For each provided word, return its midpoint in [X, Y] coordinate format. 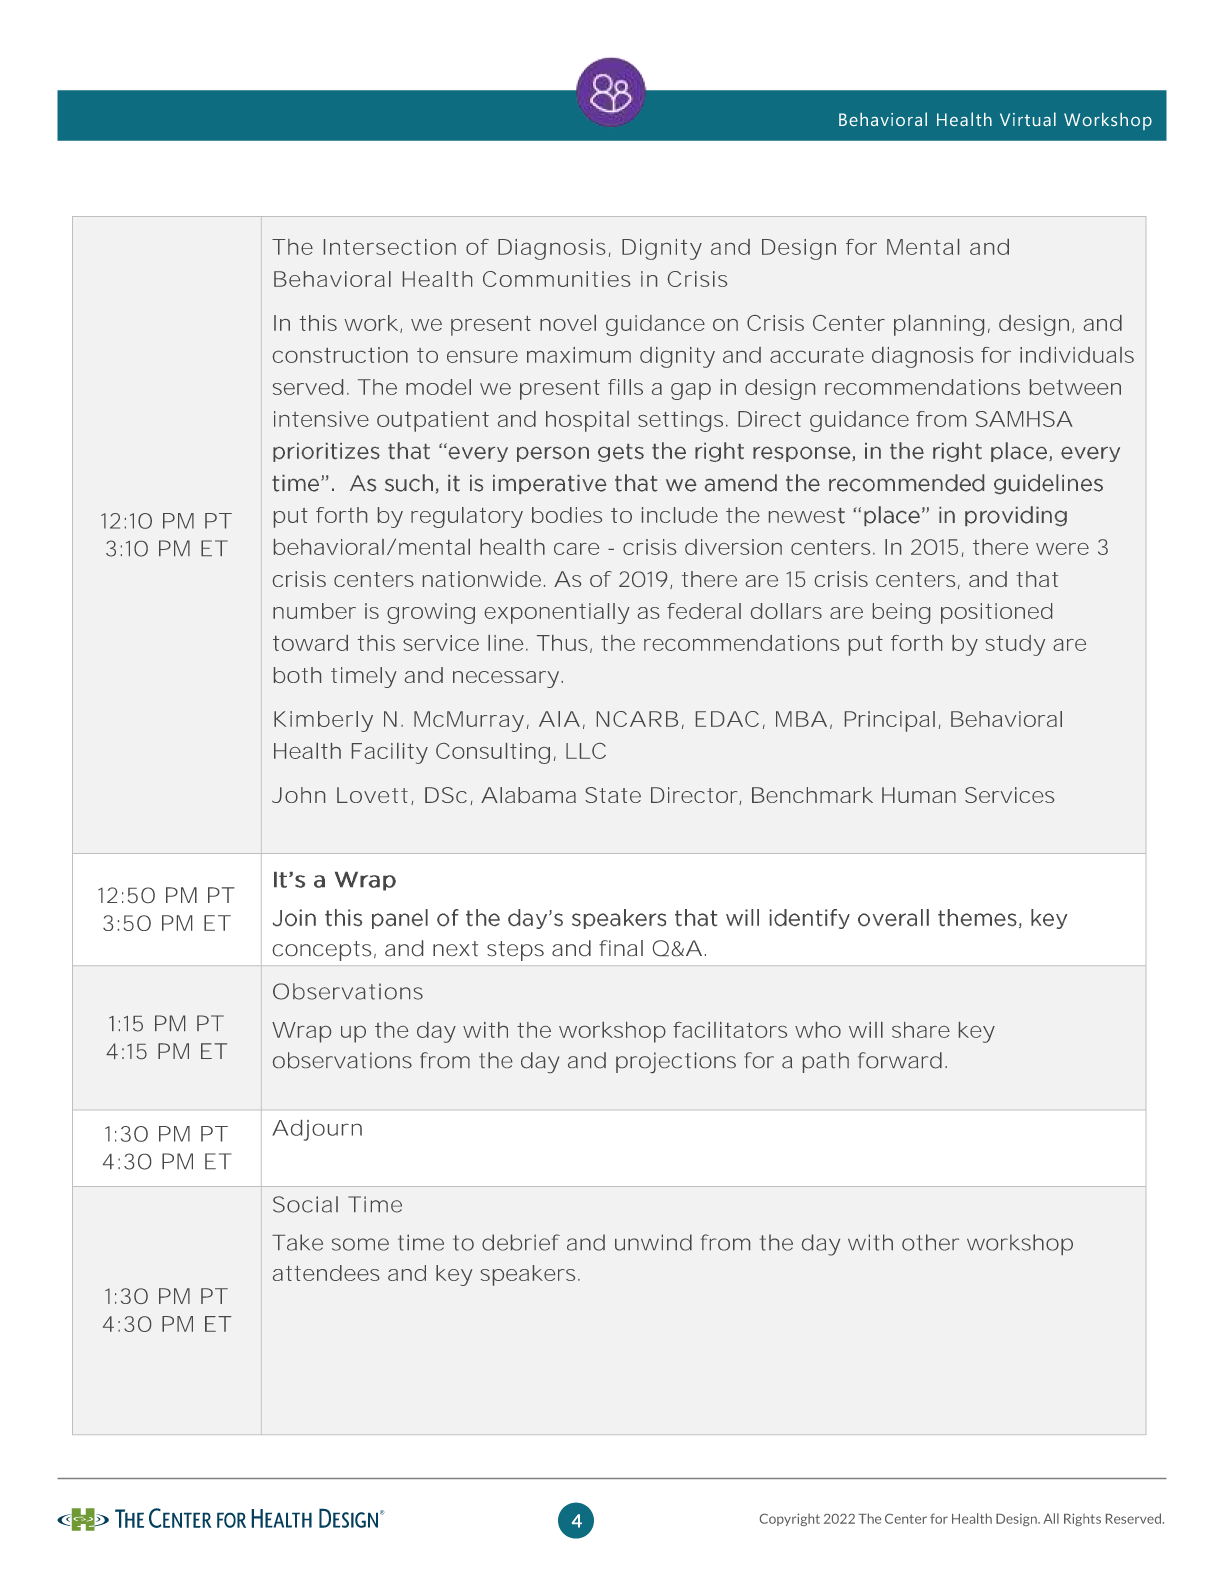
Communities [556, 279]
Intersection [390, 247]
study [1015, 645]
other [930, 1242]
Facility [390, 753]
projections [676, 1062]
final [621, 948]
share [921, 1030]
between [1075, 387]
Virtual [1028, 119]
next [455, 948]
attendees [326, 1273]
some [360, 1244]
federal [704, 611]
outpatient [433, 421]
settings [680, 421]
